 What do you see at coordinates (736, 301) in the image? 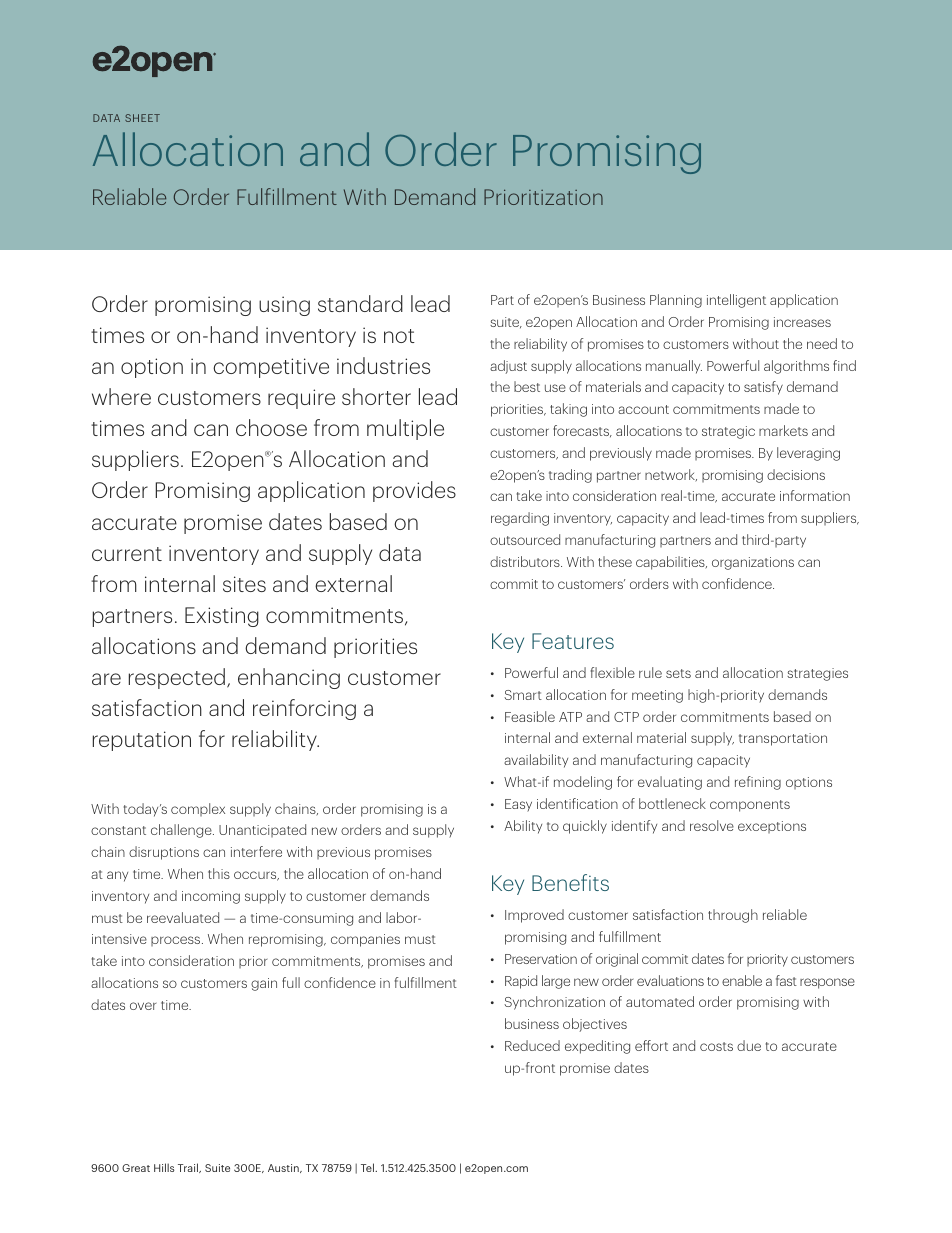
I see `intelligent` at bounding box center [736, 301].
